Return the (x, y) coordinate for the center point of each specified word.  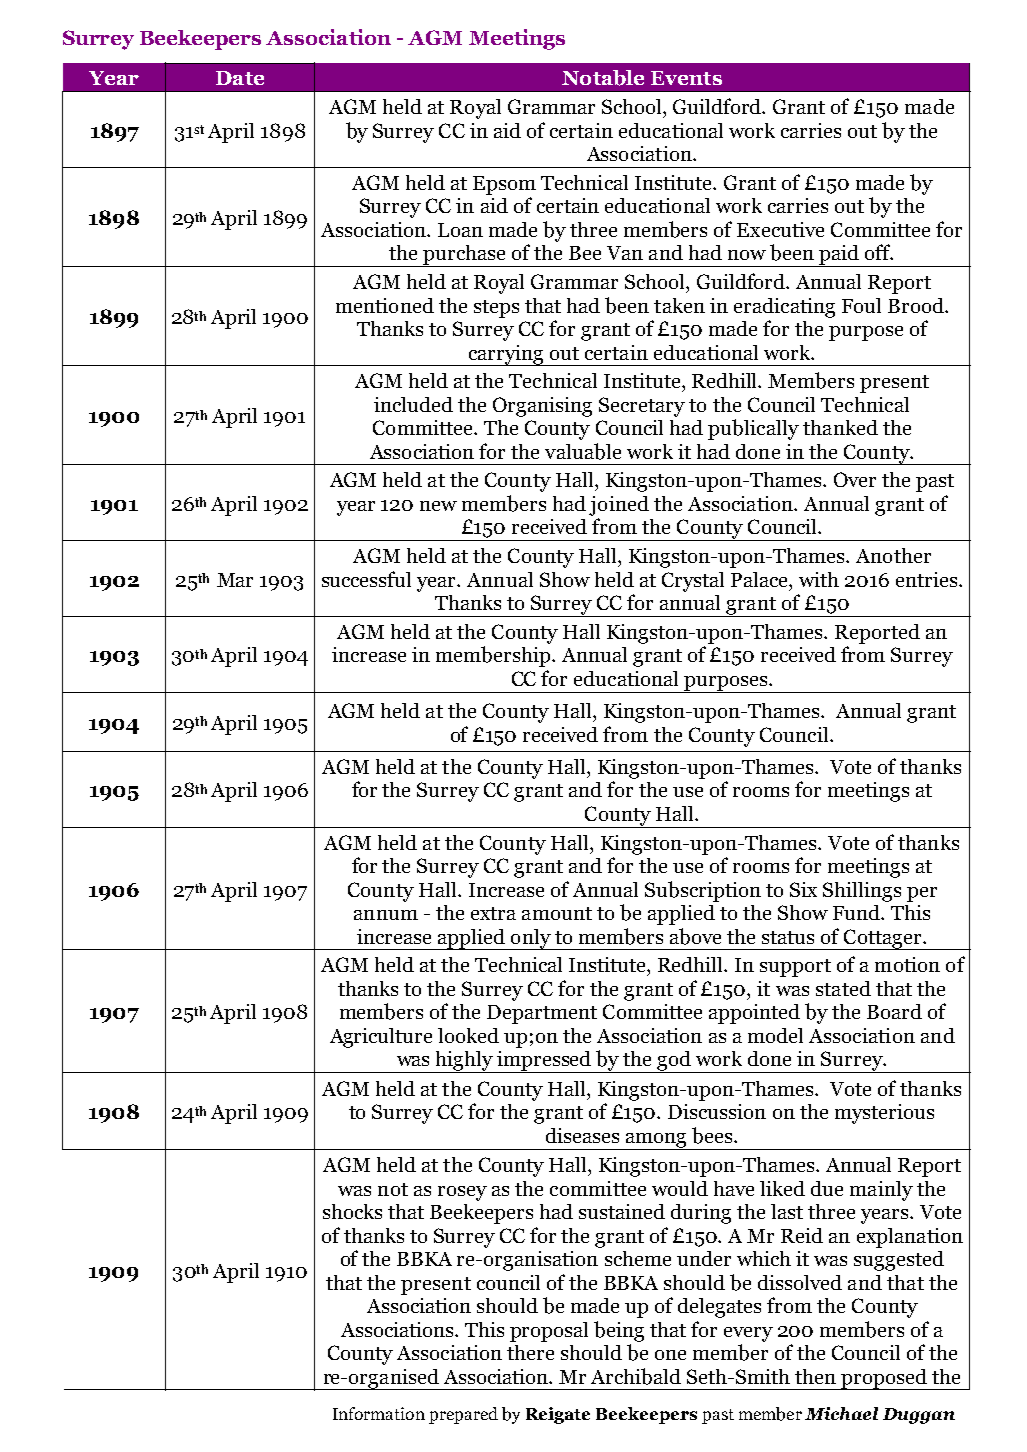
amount (557, 913)
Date (240, 78)
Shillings (862, 892)
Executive (780, 229)
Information (379, 1413)
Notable (603, 78)
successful (366, 579)
